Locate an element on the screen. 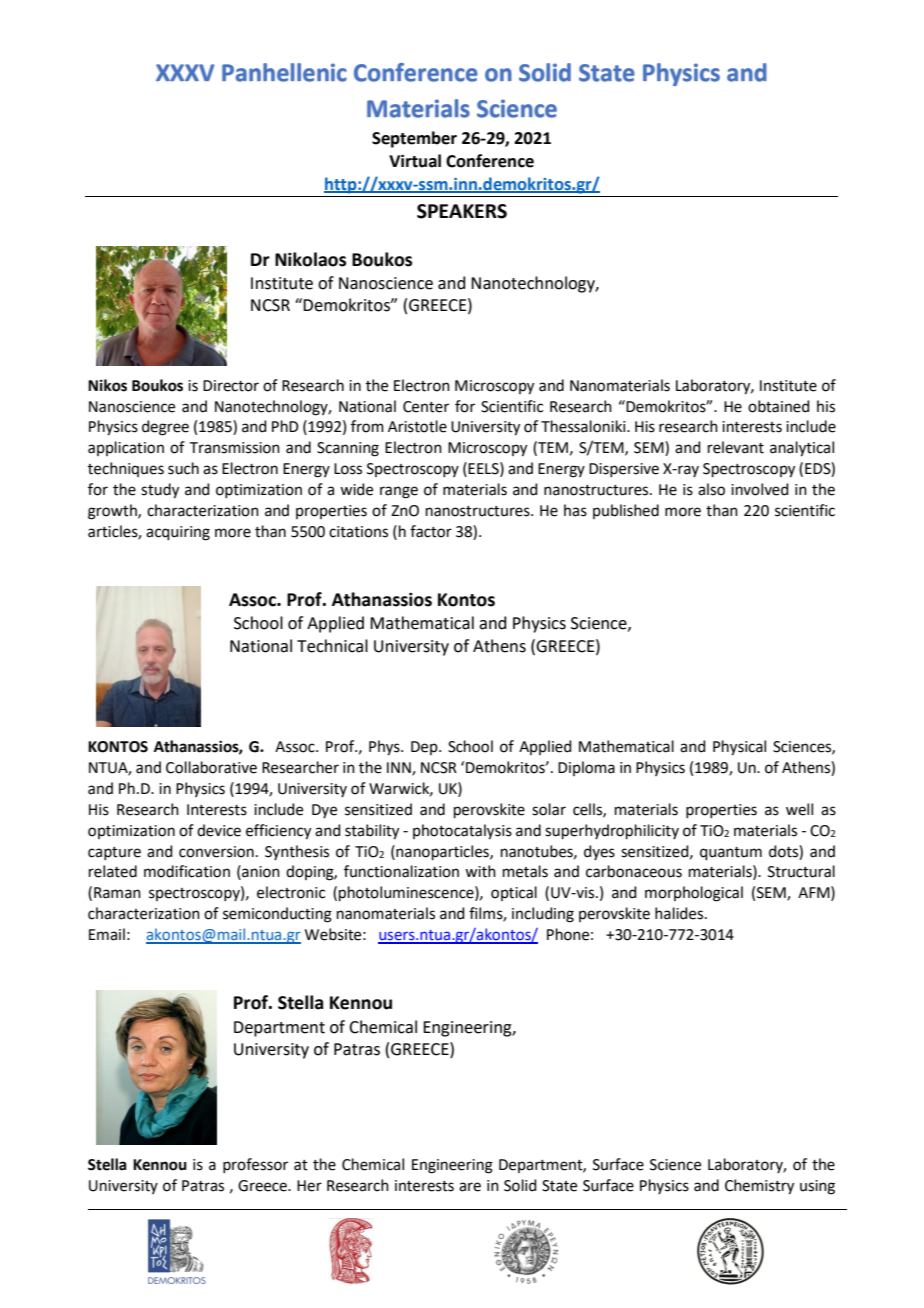 The image size is (924, 1308). photocatalysis is located at coordinates (462, 832).
